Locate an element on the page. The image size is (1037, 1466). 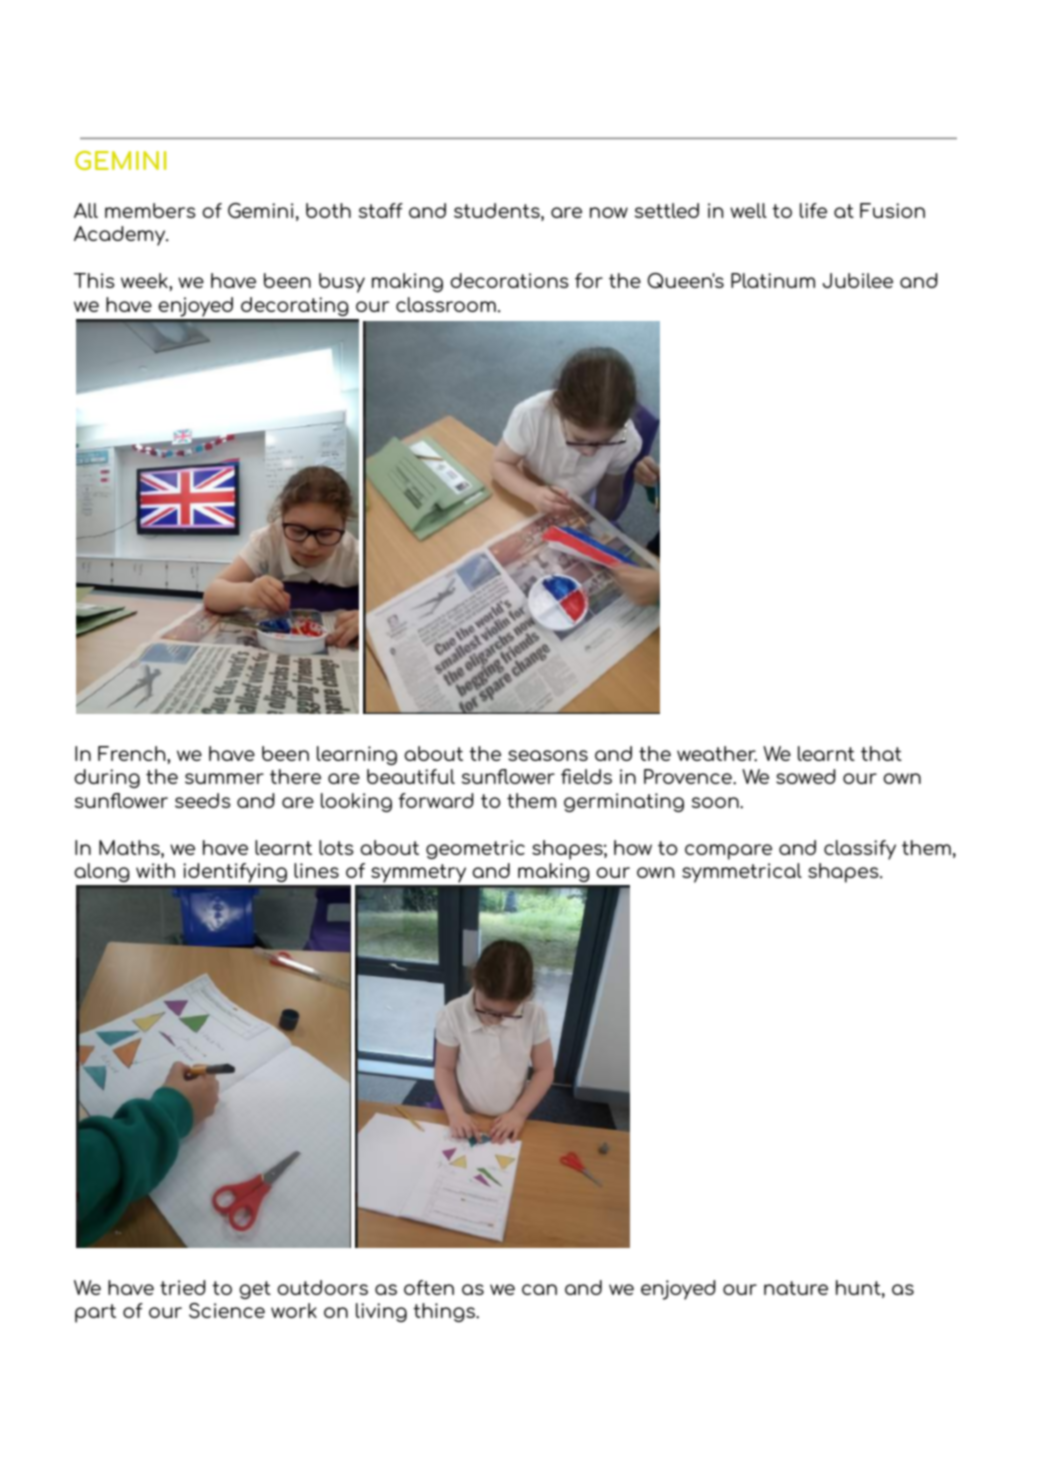
sowed is located at coordinates (806, 776).
